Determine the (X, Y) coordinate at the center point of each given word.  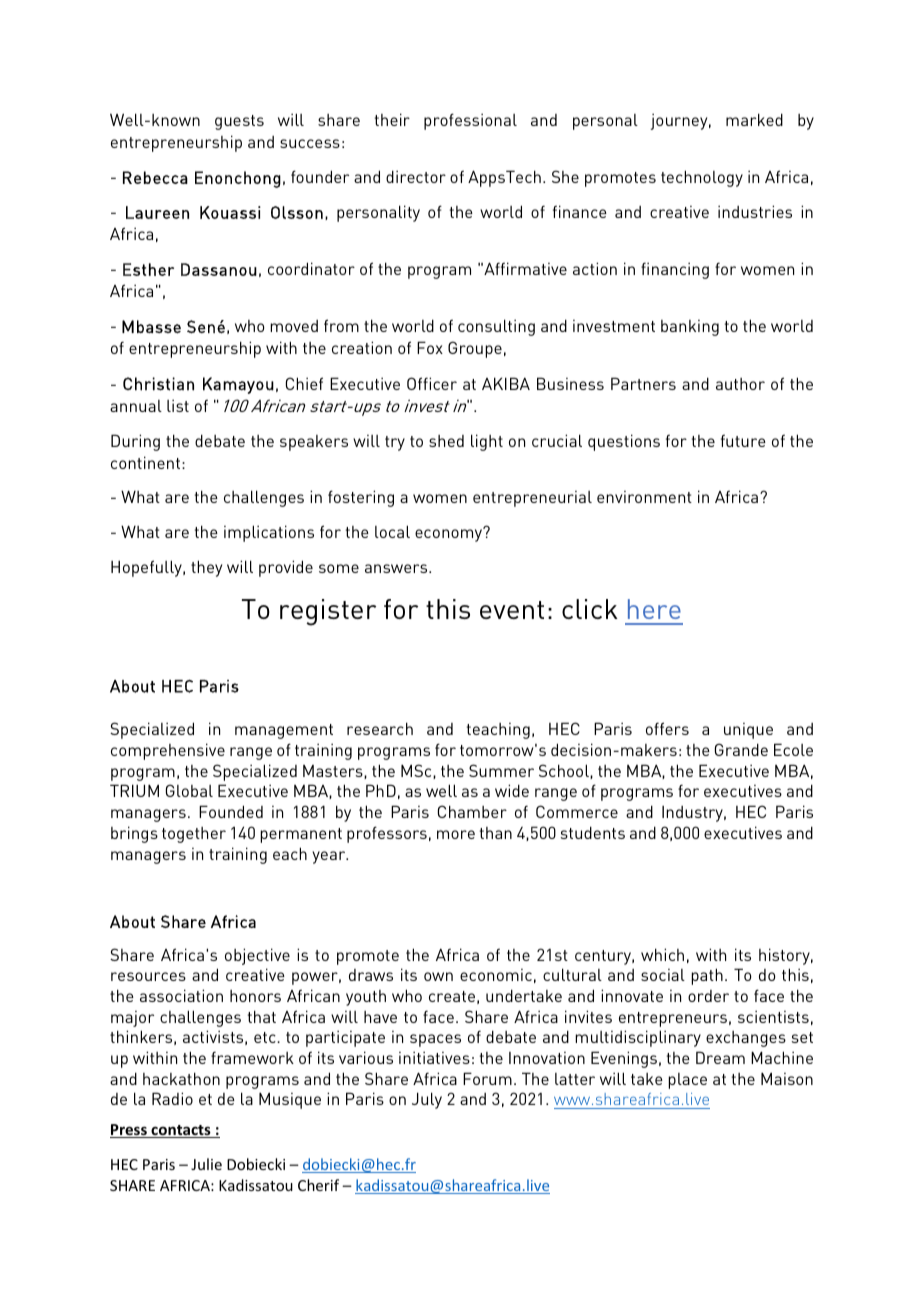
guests (239, 122)
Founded (231, 811)
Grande (741, 749)
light (487, 442)
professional (470, 121)
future (743, 440)
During (135, 442)
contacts (181, 1131)
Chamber (472, 811)
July (427, 1100)
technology (702, 178)
